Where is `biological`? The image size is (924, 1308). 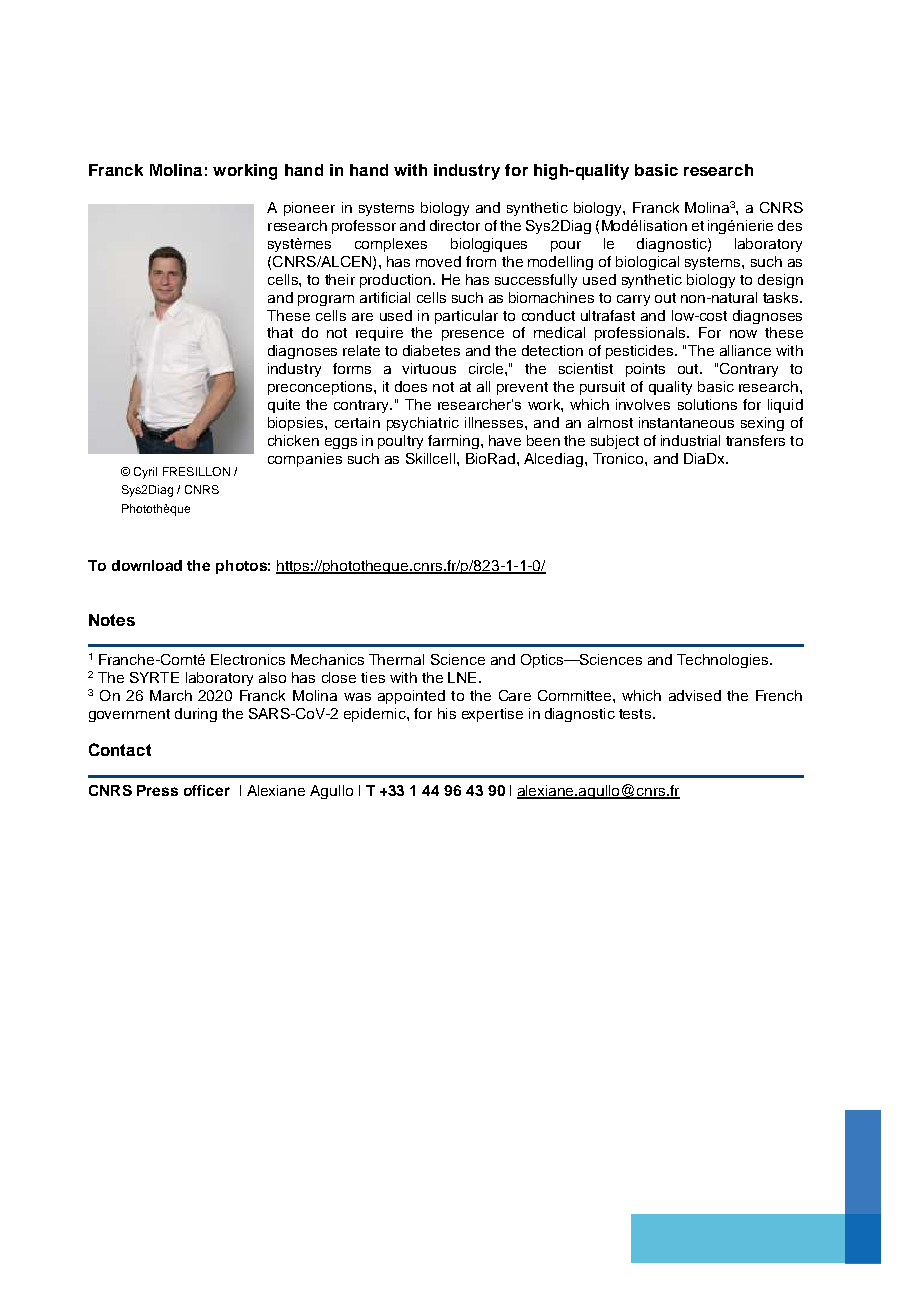
biological is located at coordinates (647, 263).
